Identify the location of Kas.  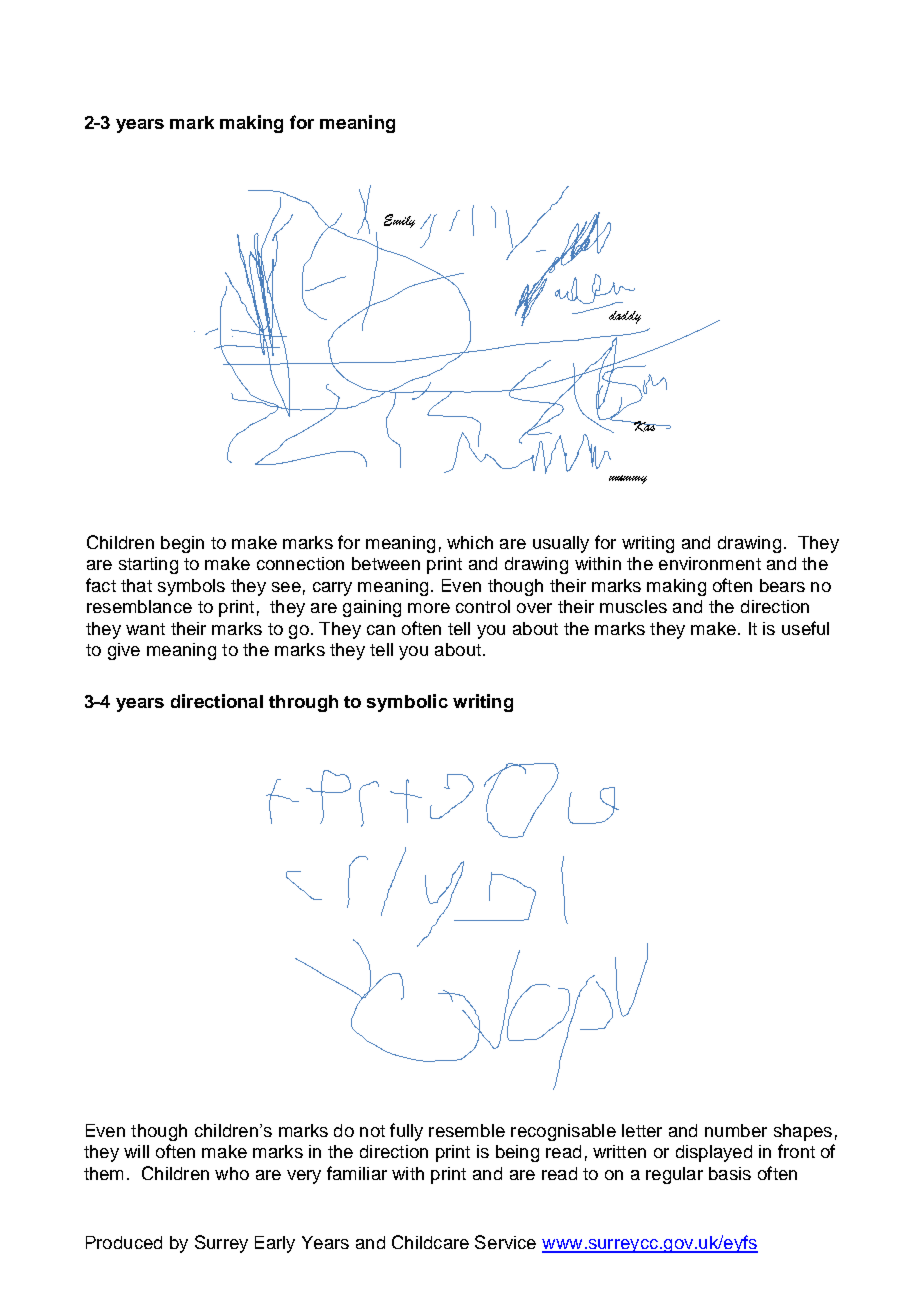
(644, 426).
